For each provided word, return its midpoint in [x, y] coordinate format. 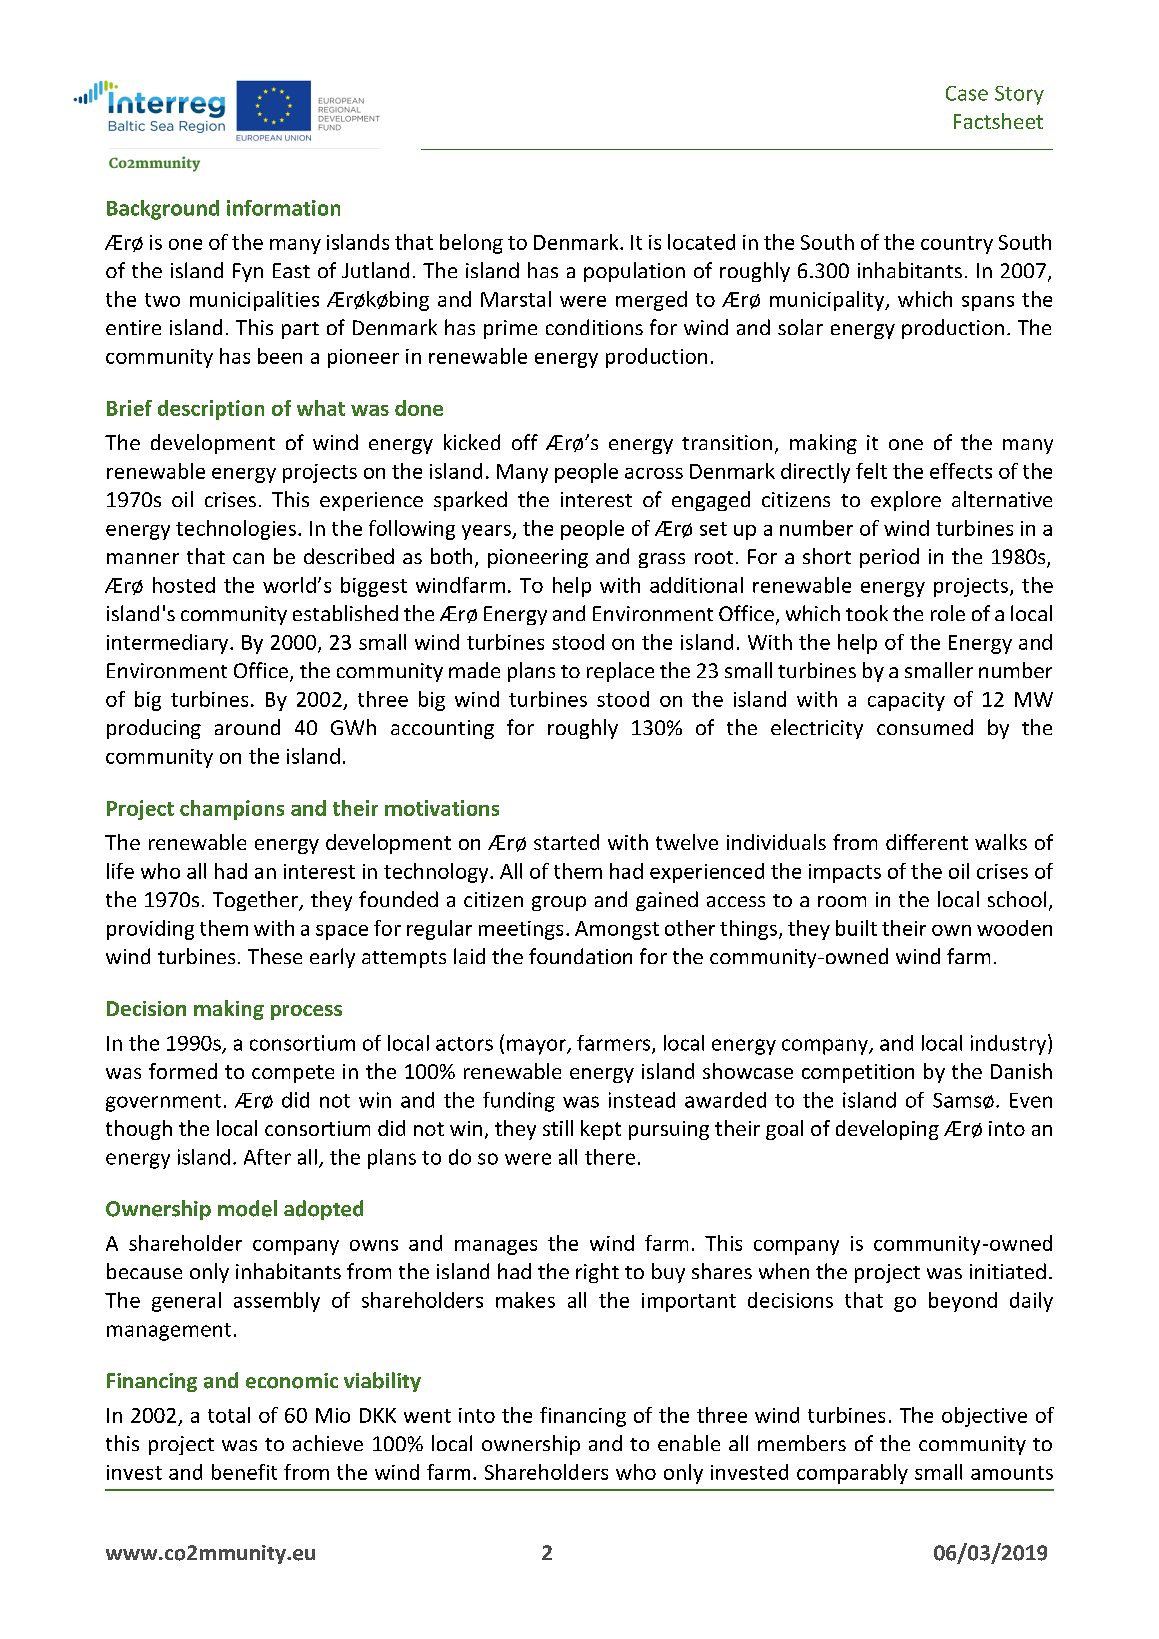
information [283, 208]
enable [689, 1443]
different [927, 842]
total [229, 1415]
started [566, 842]
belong [471, 244]
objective [984, 1417]
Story [1019, 95]
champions [232, 810]
